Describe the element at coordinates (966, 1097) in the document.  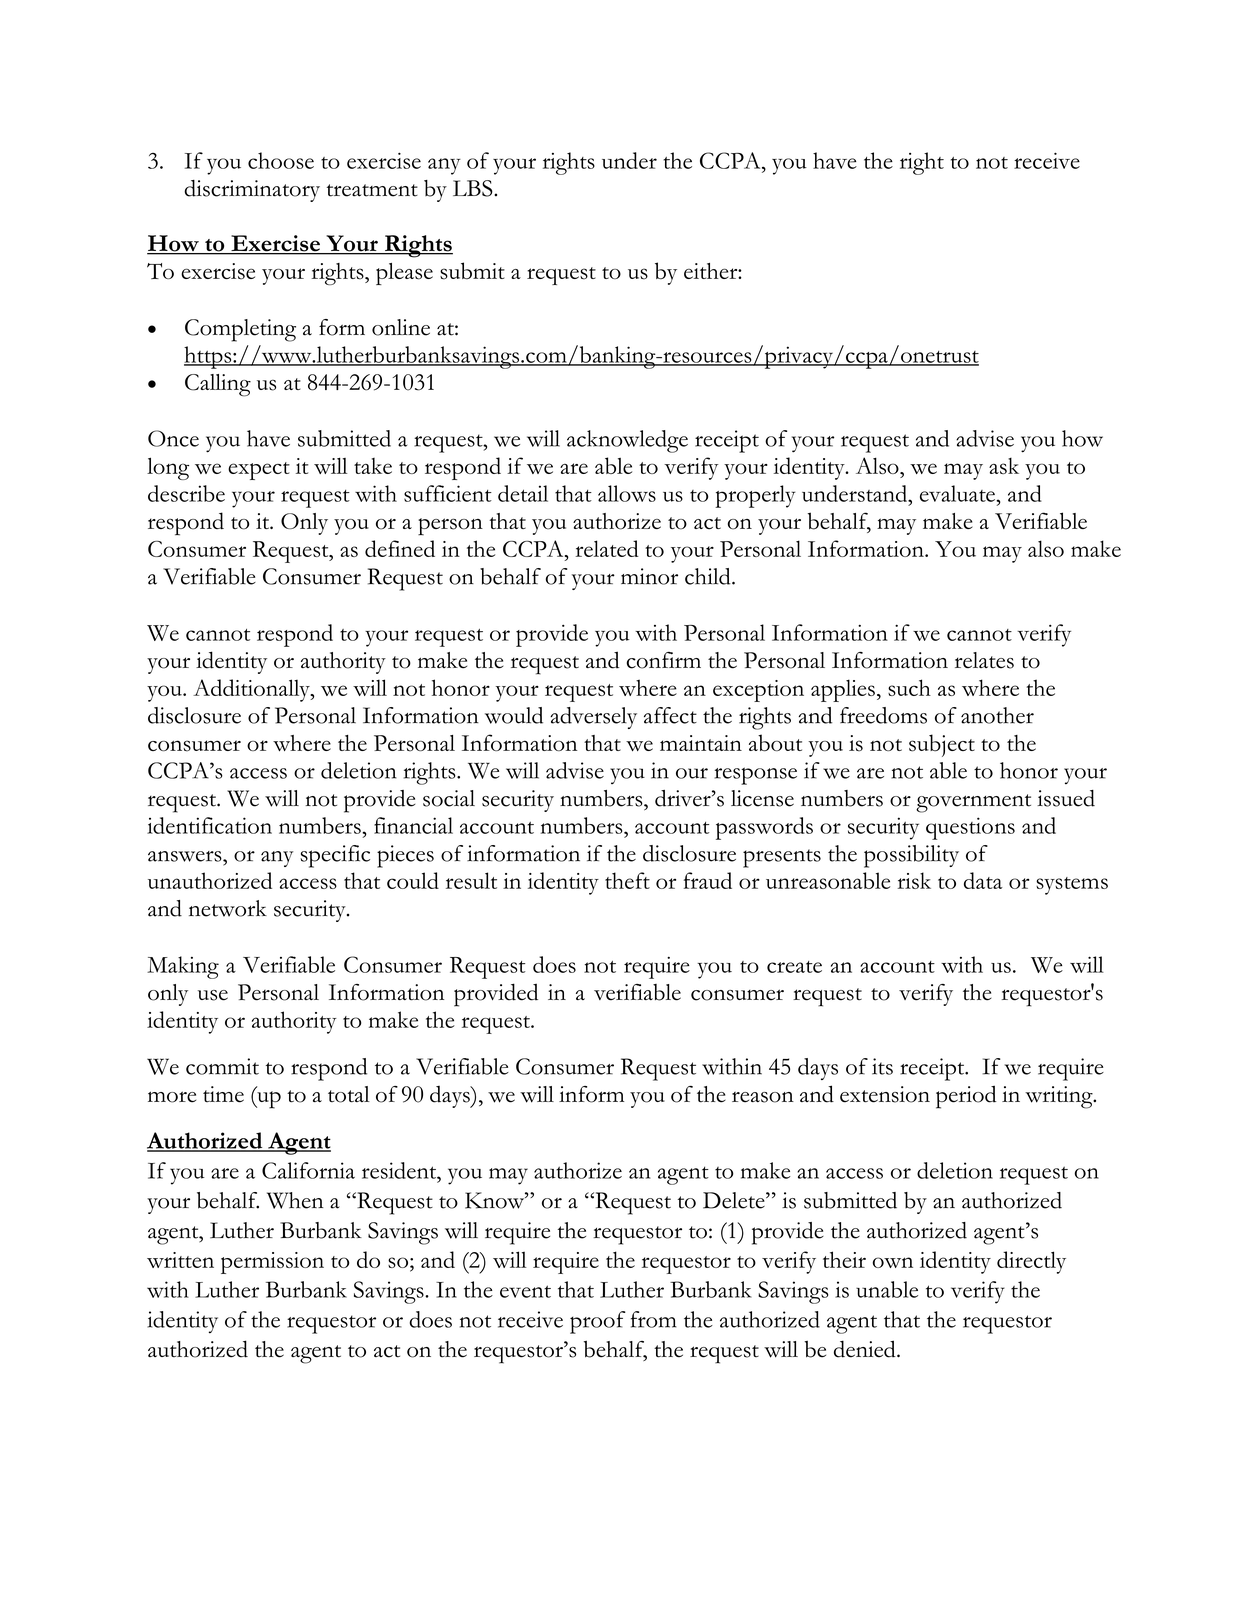
I see `period` at that location.
